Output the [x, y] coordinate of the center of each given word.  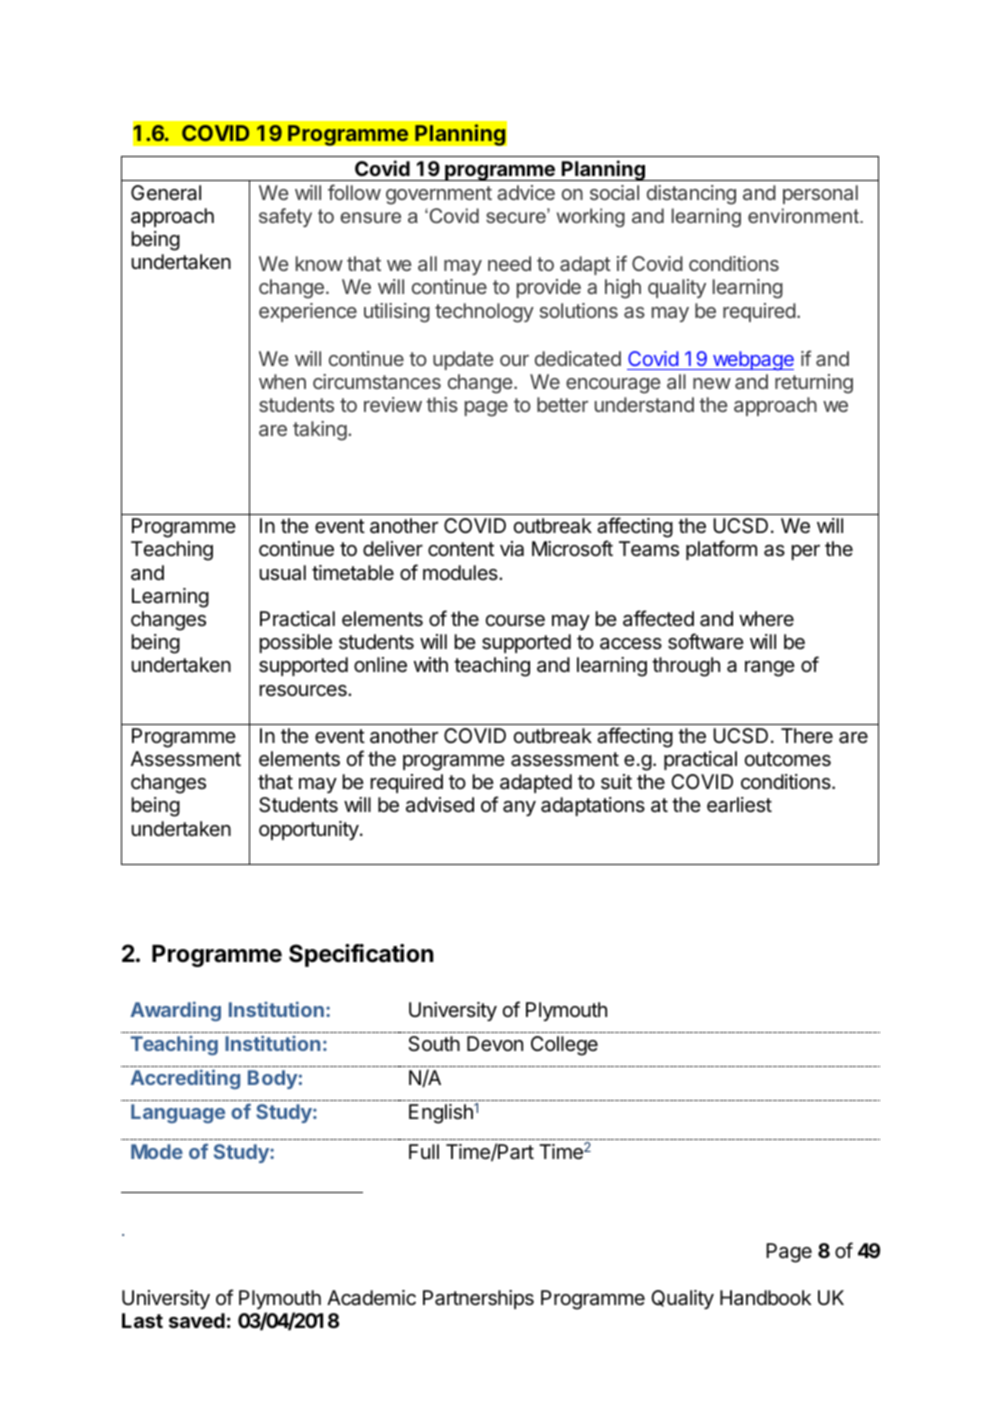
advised [440, 805]
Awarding [175, 1011]
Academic [371, 1298]
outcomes [788, 759]
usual [283, 573]
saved [197, 1320]
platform [721, 550]
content [461, 549]
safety [285, 217]
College [564, 1046]
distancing [691, 195]
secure [517, 216]
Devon [495, 1043]
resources [304, 691]
